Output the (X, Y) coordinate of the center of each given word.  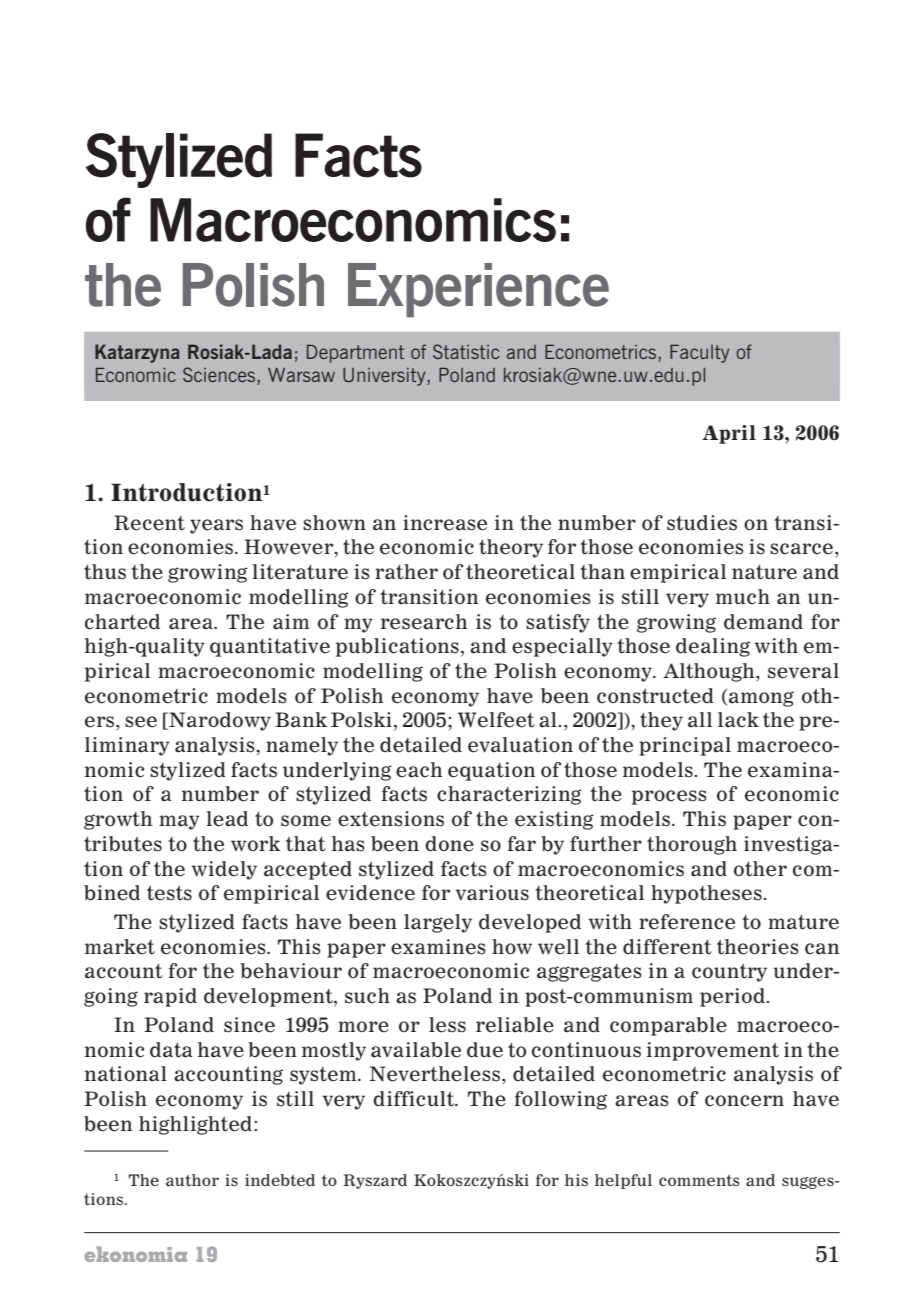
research (424, 622)
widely (224, 870)
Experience (478, 290)
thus (105, 572)
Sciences (220, 376)
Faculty (699, 353)
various (492, 893)
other (760, 869)
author (192, 1180)
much (743, 597)
